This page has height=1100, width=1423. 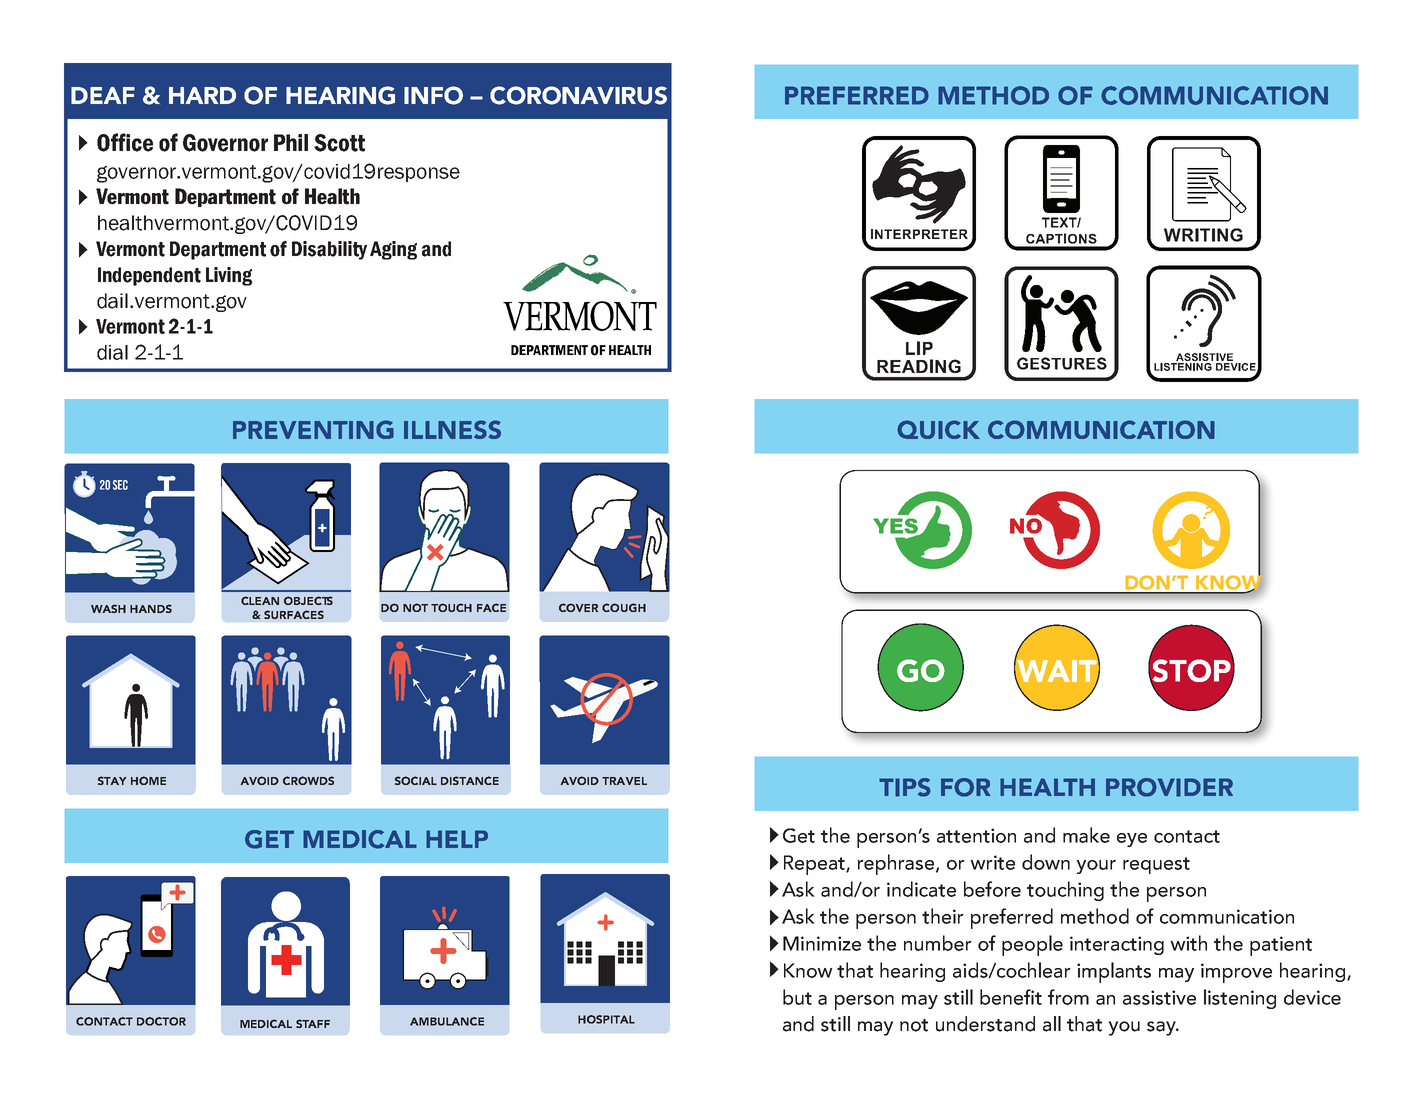 What do you see at coordinates (313, 1023) in the page?
I see `STAFF` at bounding box center [313, 1023].
